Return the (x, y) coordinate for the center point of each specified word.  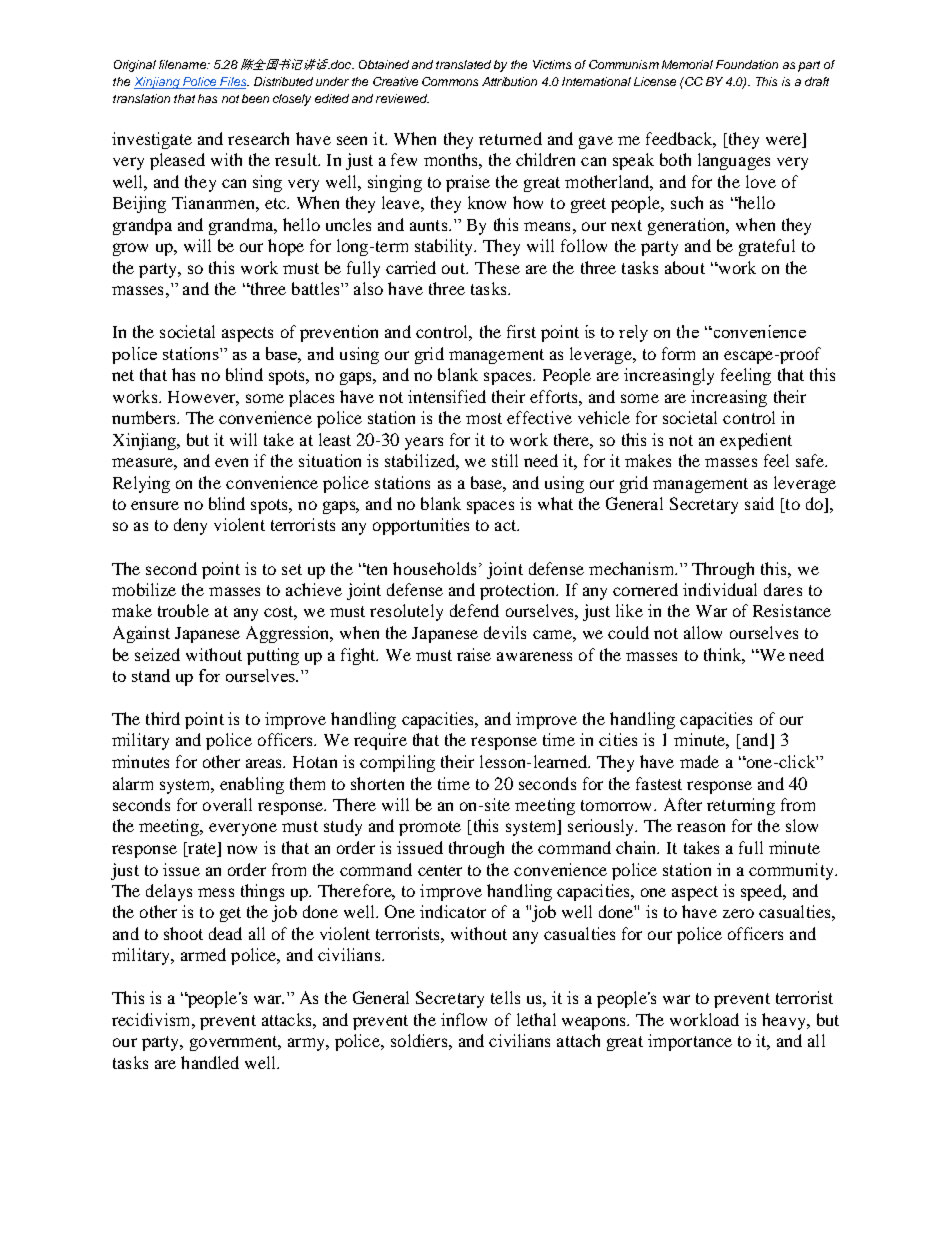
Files (233, 83)
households (434, 568)
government (235, 1043)
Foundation (747, 64)
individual (720, 589)
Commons (450, 81)
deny (190, 526)
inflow (464, 1019)
